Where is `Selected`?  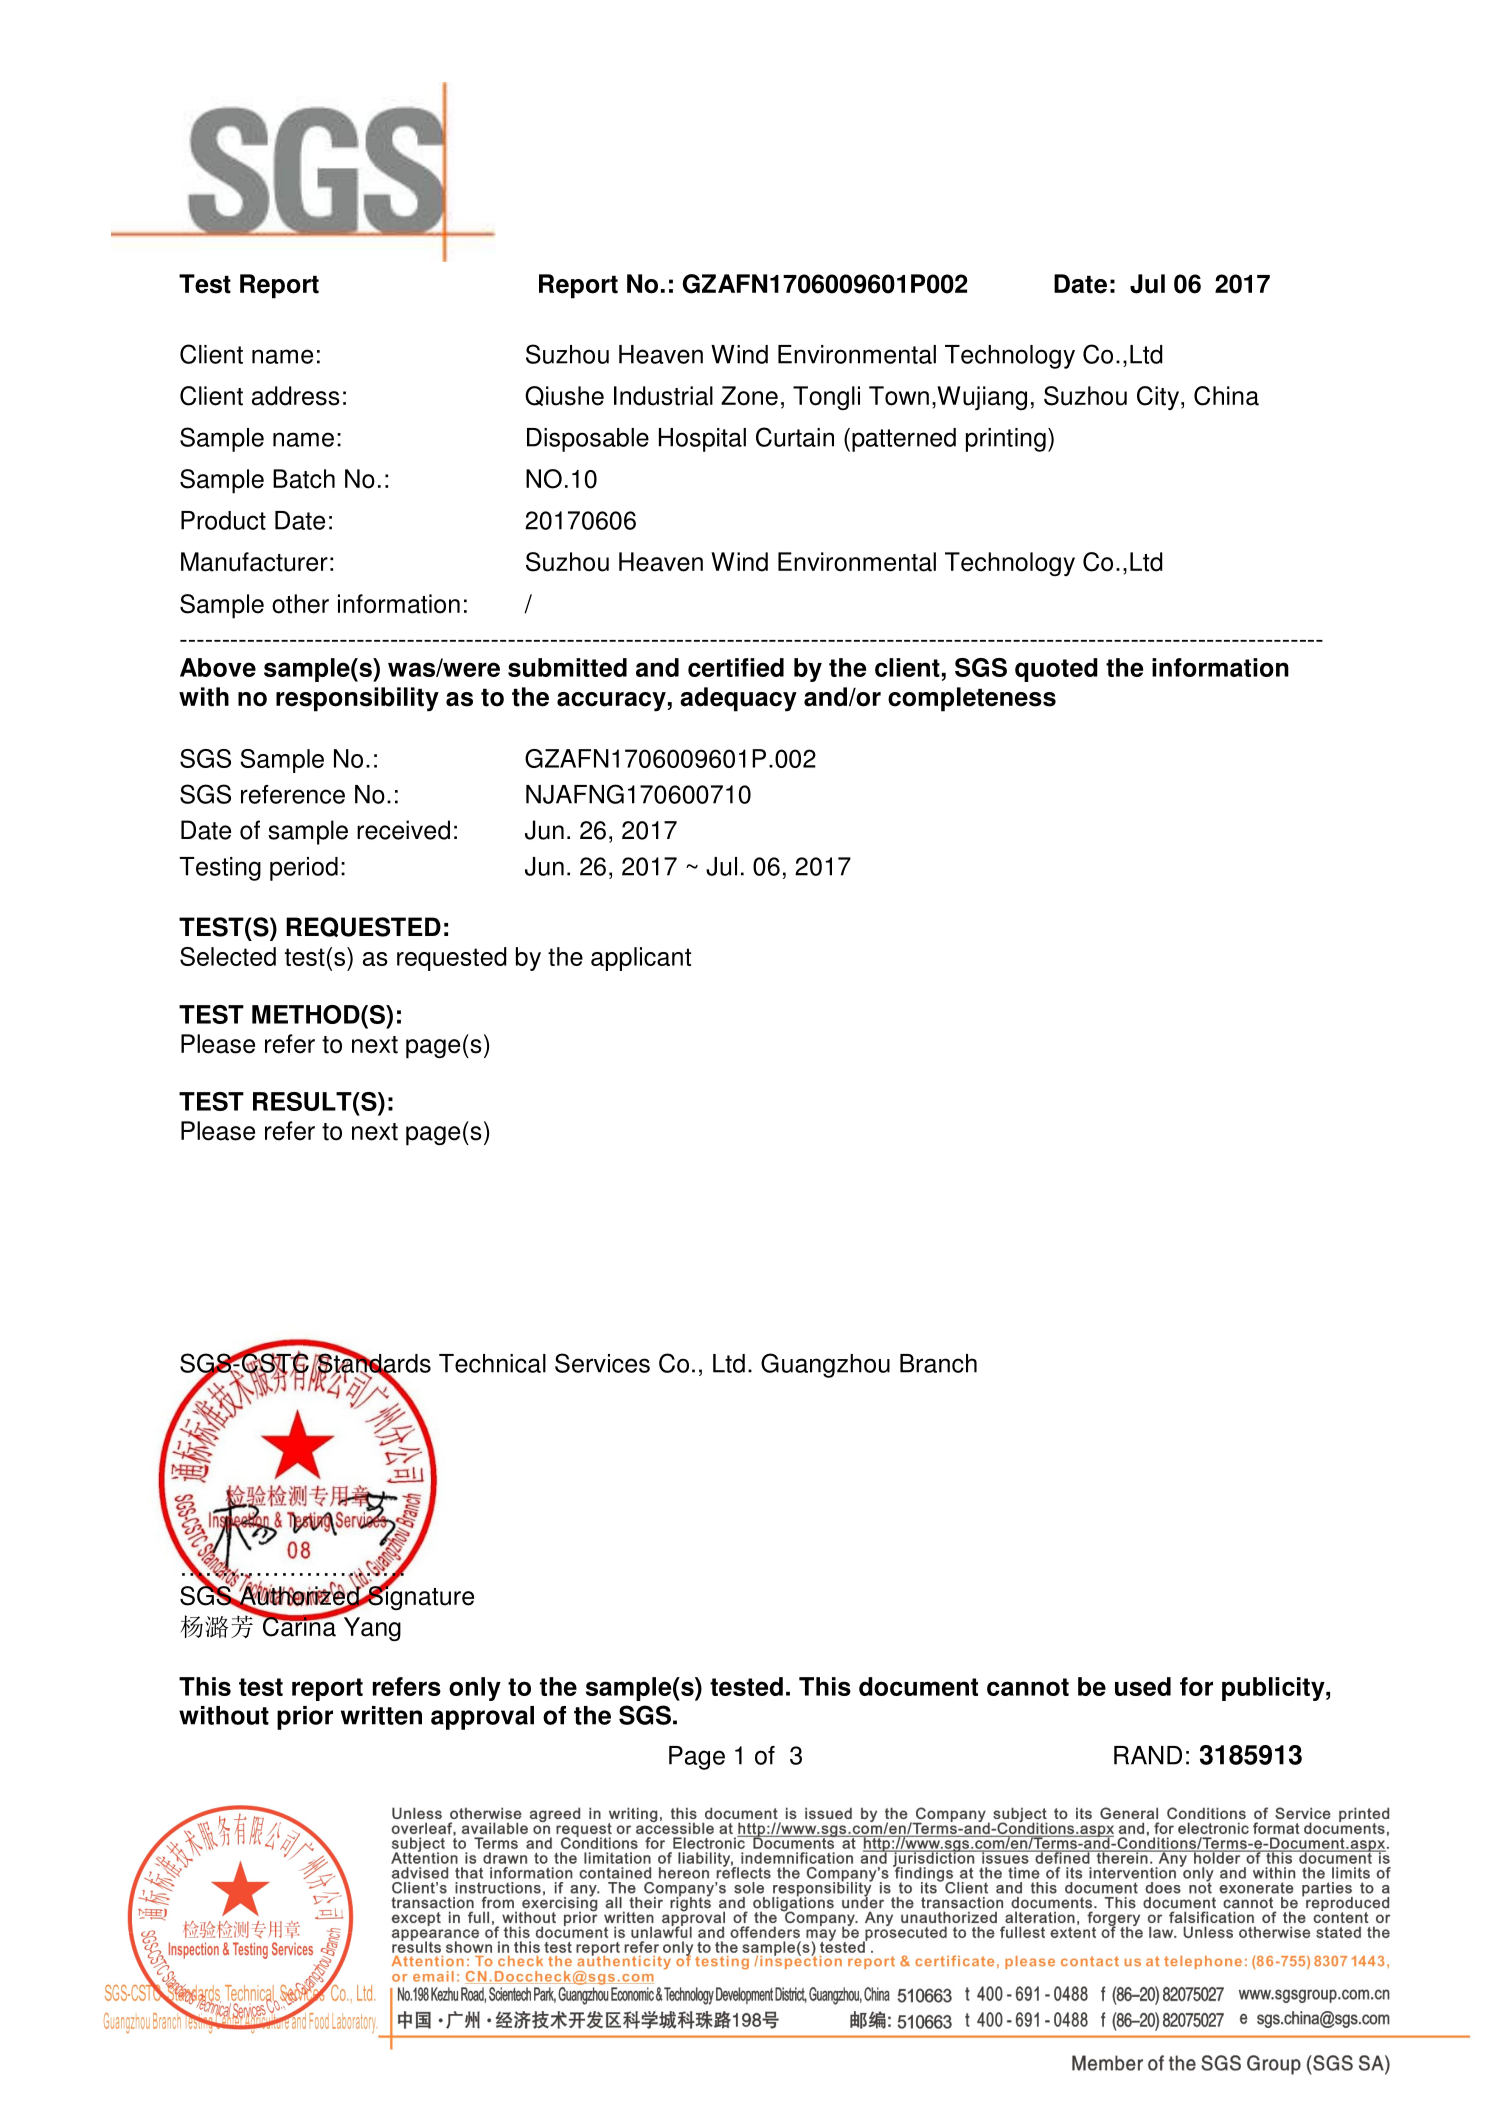 Selected is located at coordinates (228, 956).
